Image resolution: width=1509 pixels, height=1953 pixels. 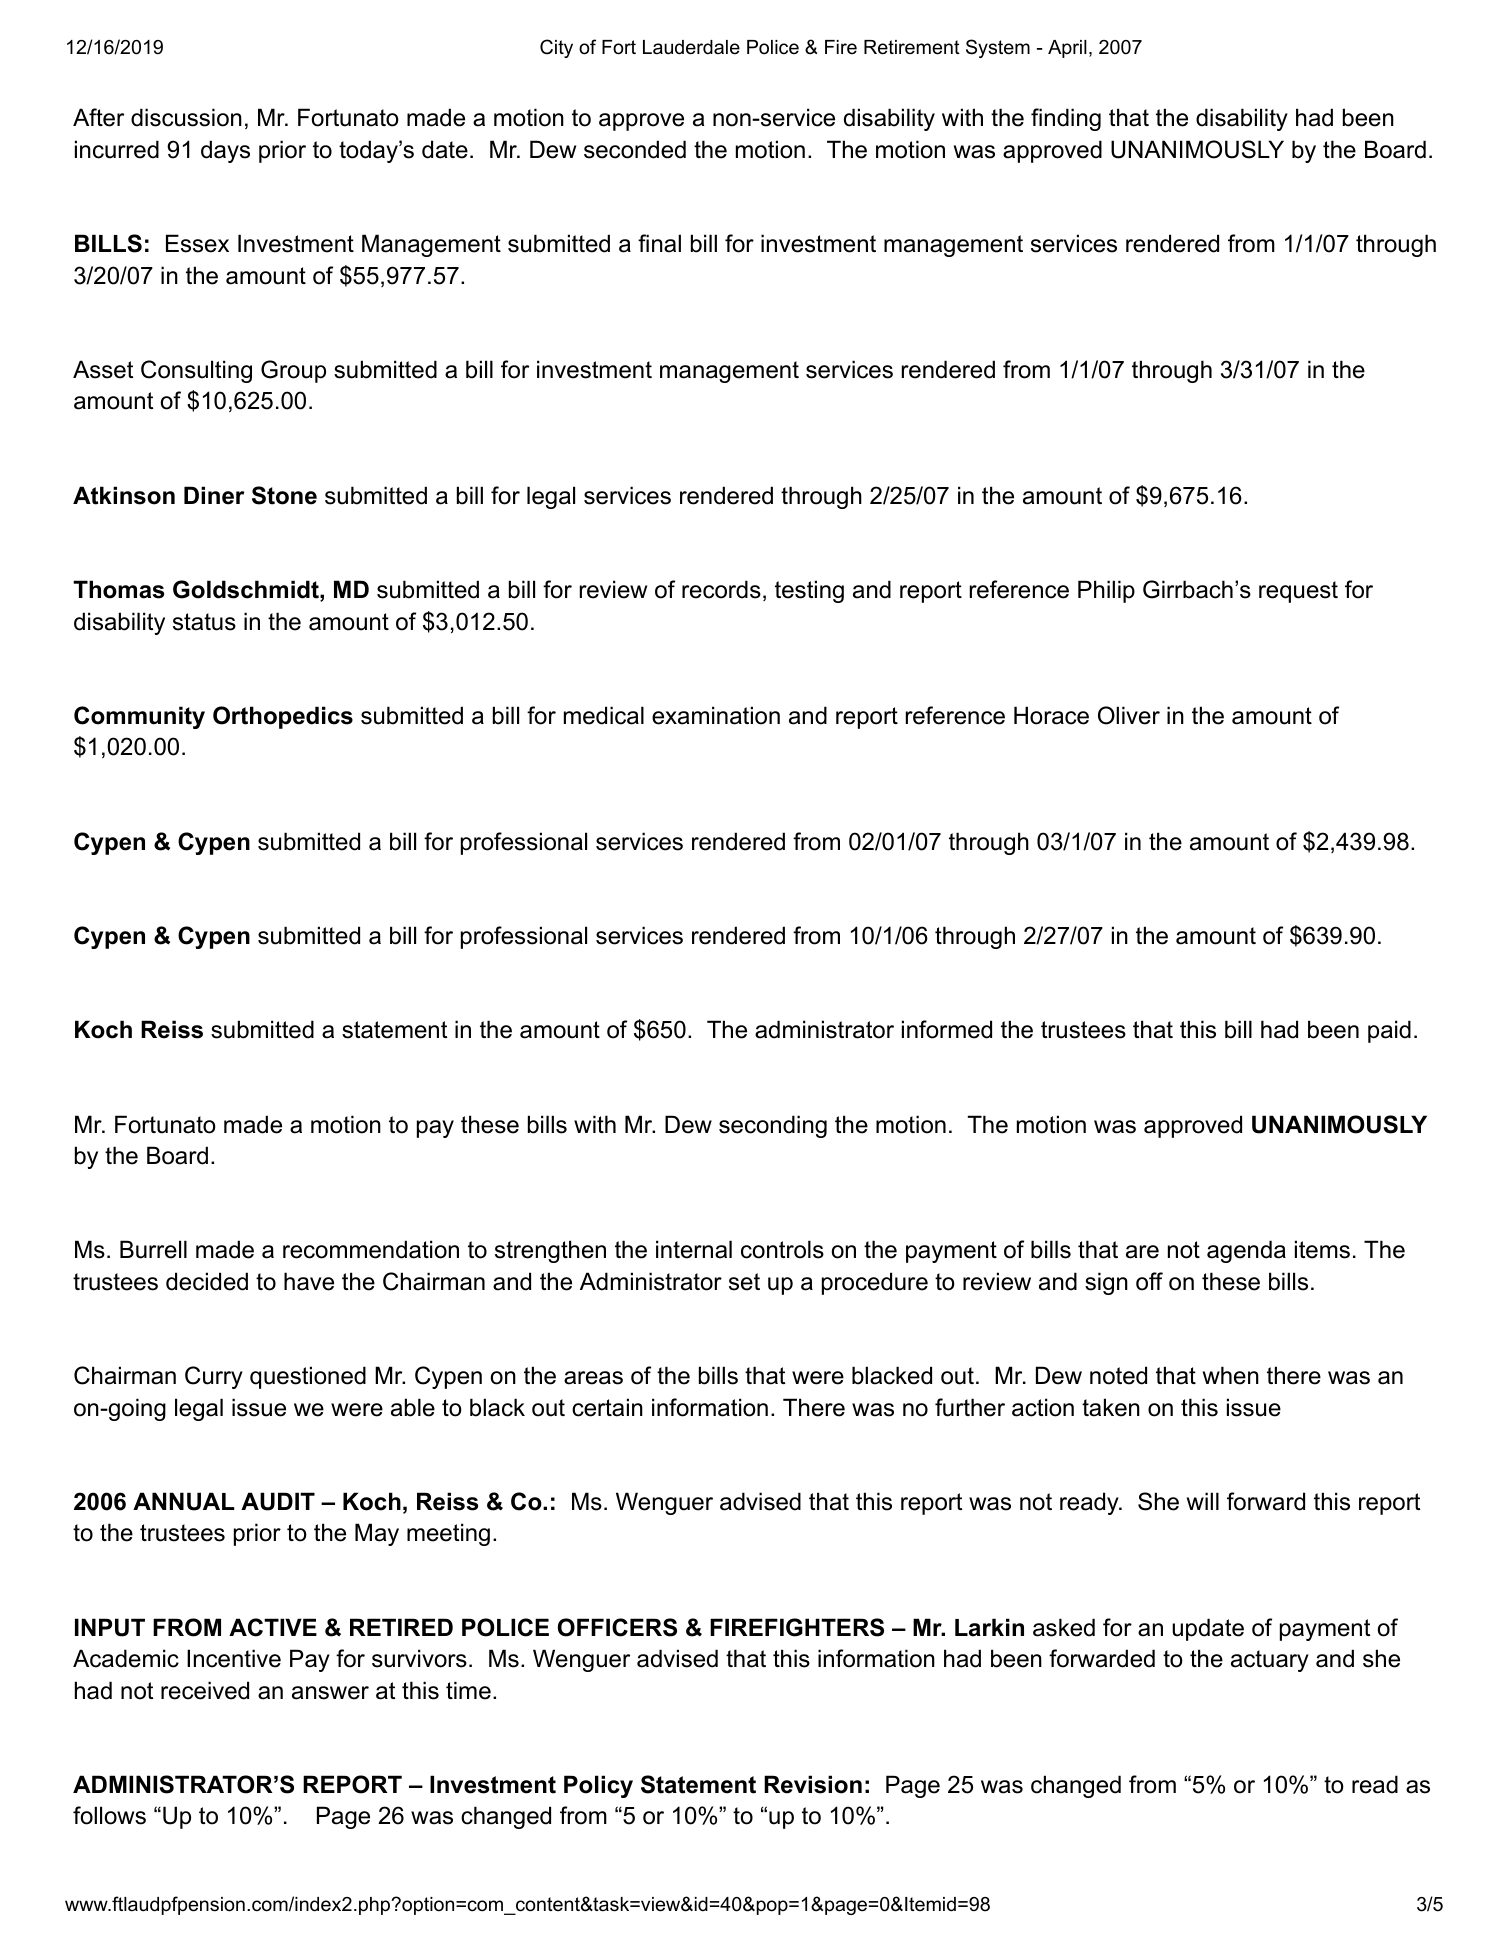 What do you see at coordinates (1231, 1375) in the screenshot?
I see `when` at bounding box center [1231, 1375].
